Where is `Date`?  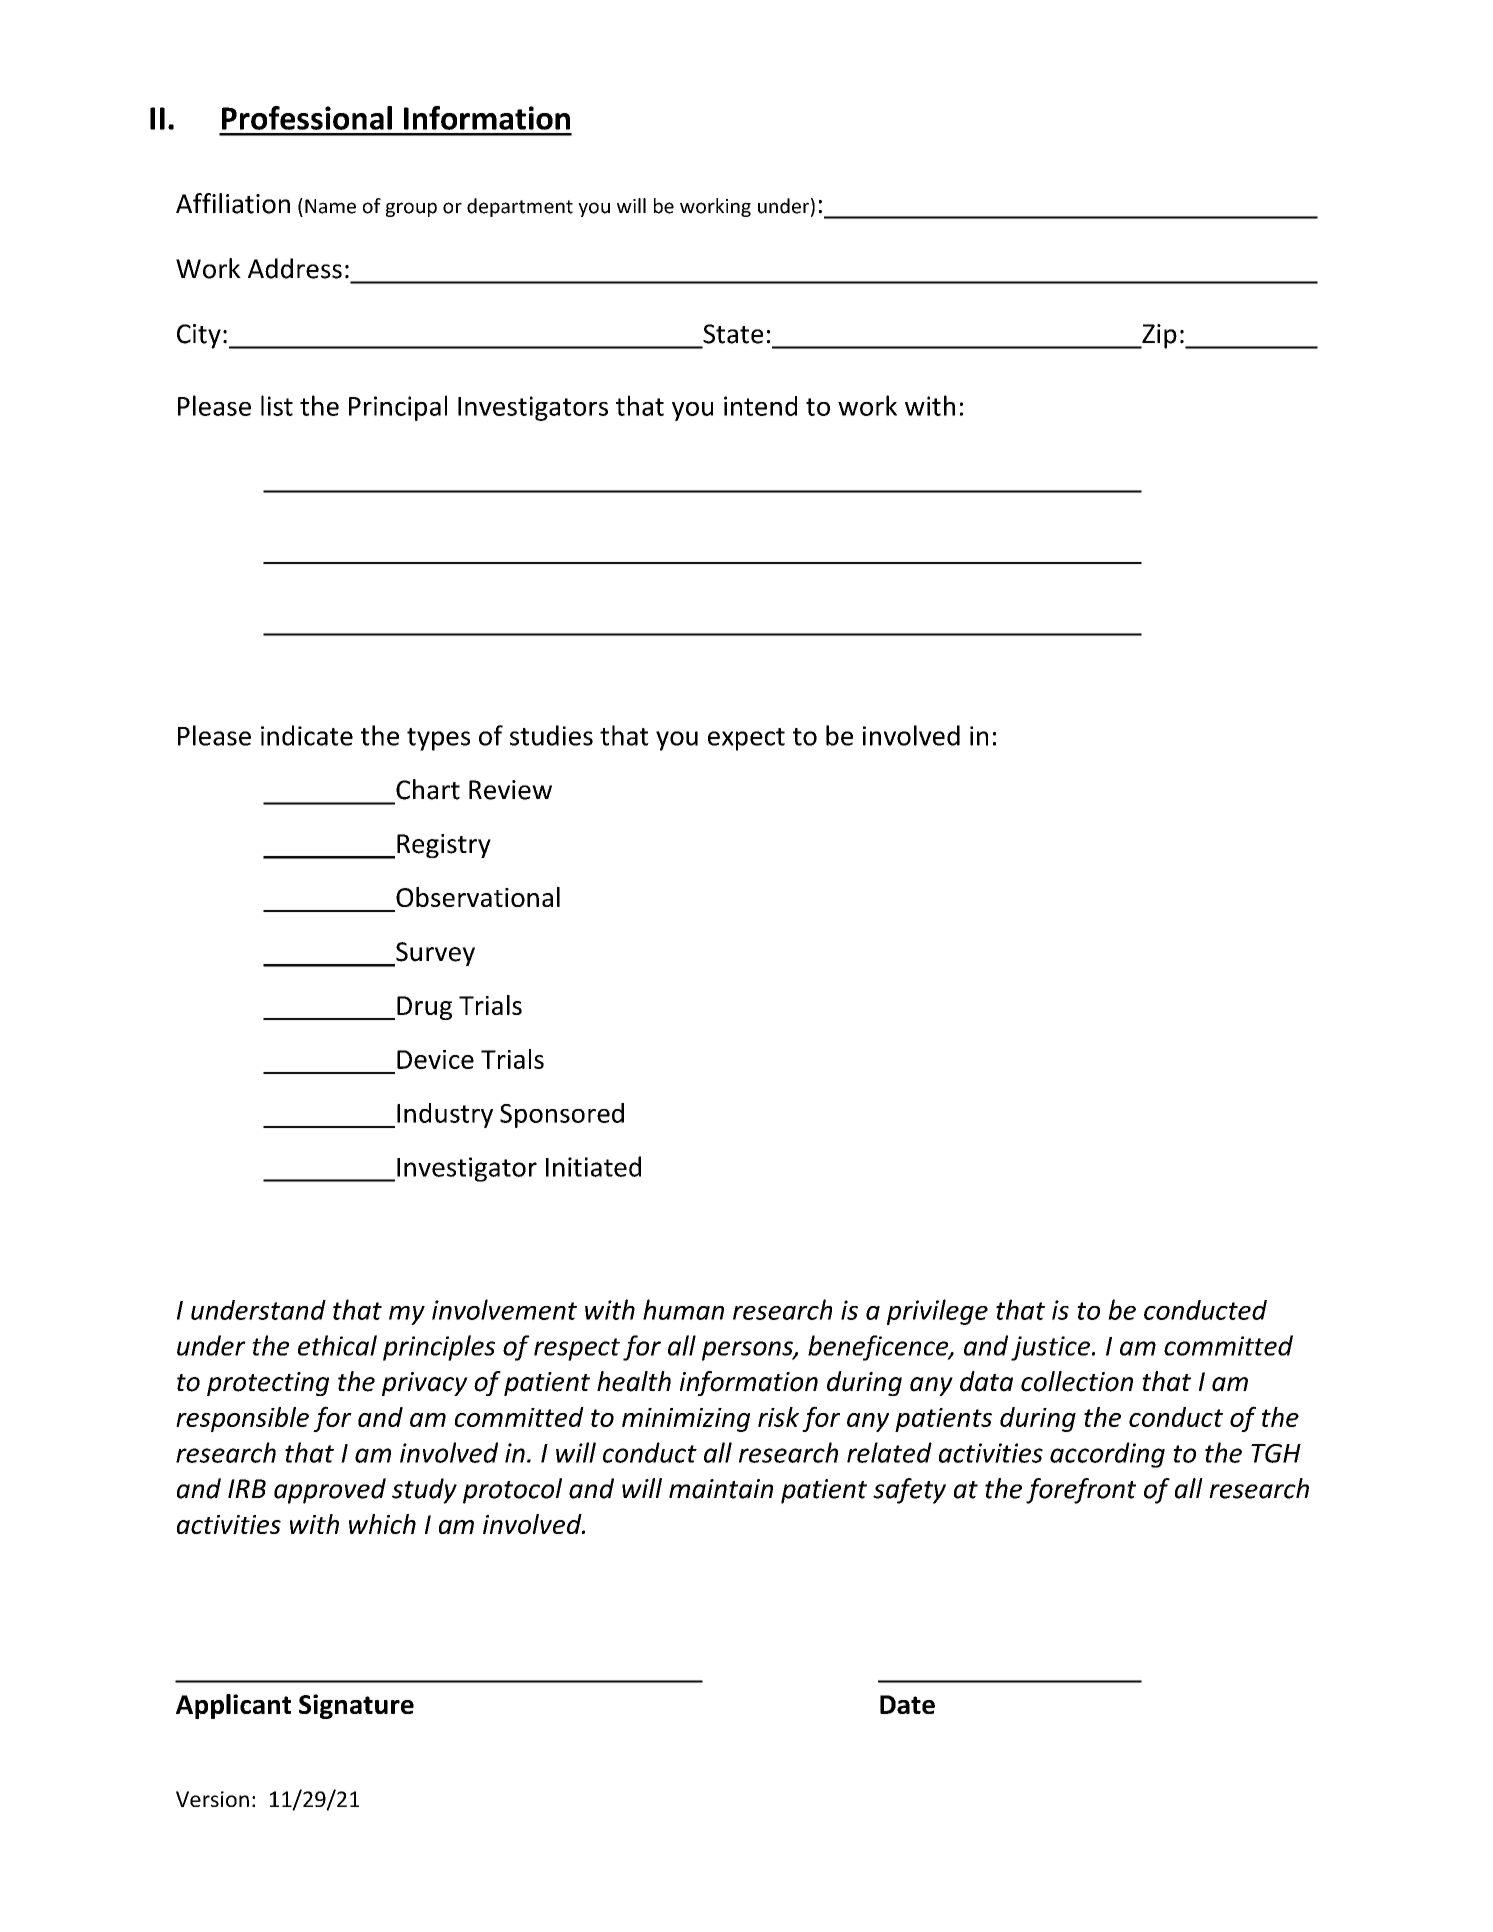
Date is located at coordinates (907, 1704).
